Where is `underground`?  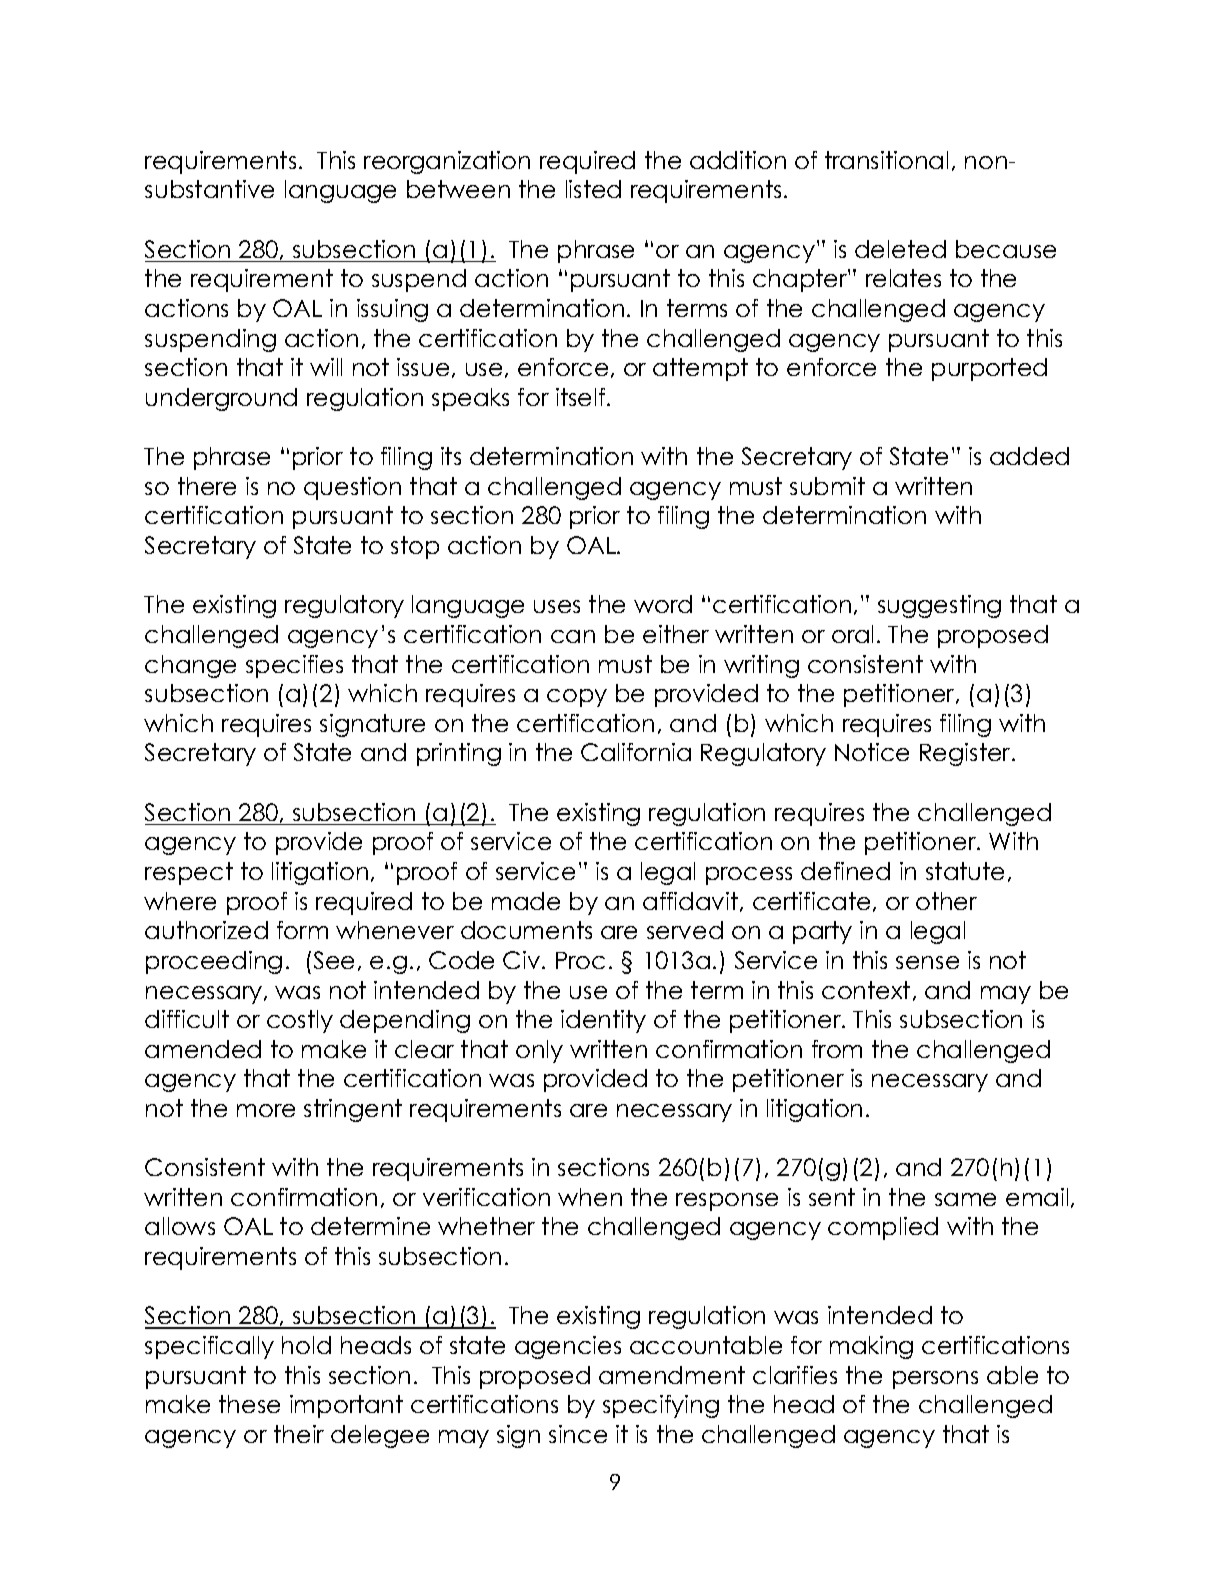 underground is located at coordinates (221, 399).
